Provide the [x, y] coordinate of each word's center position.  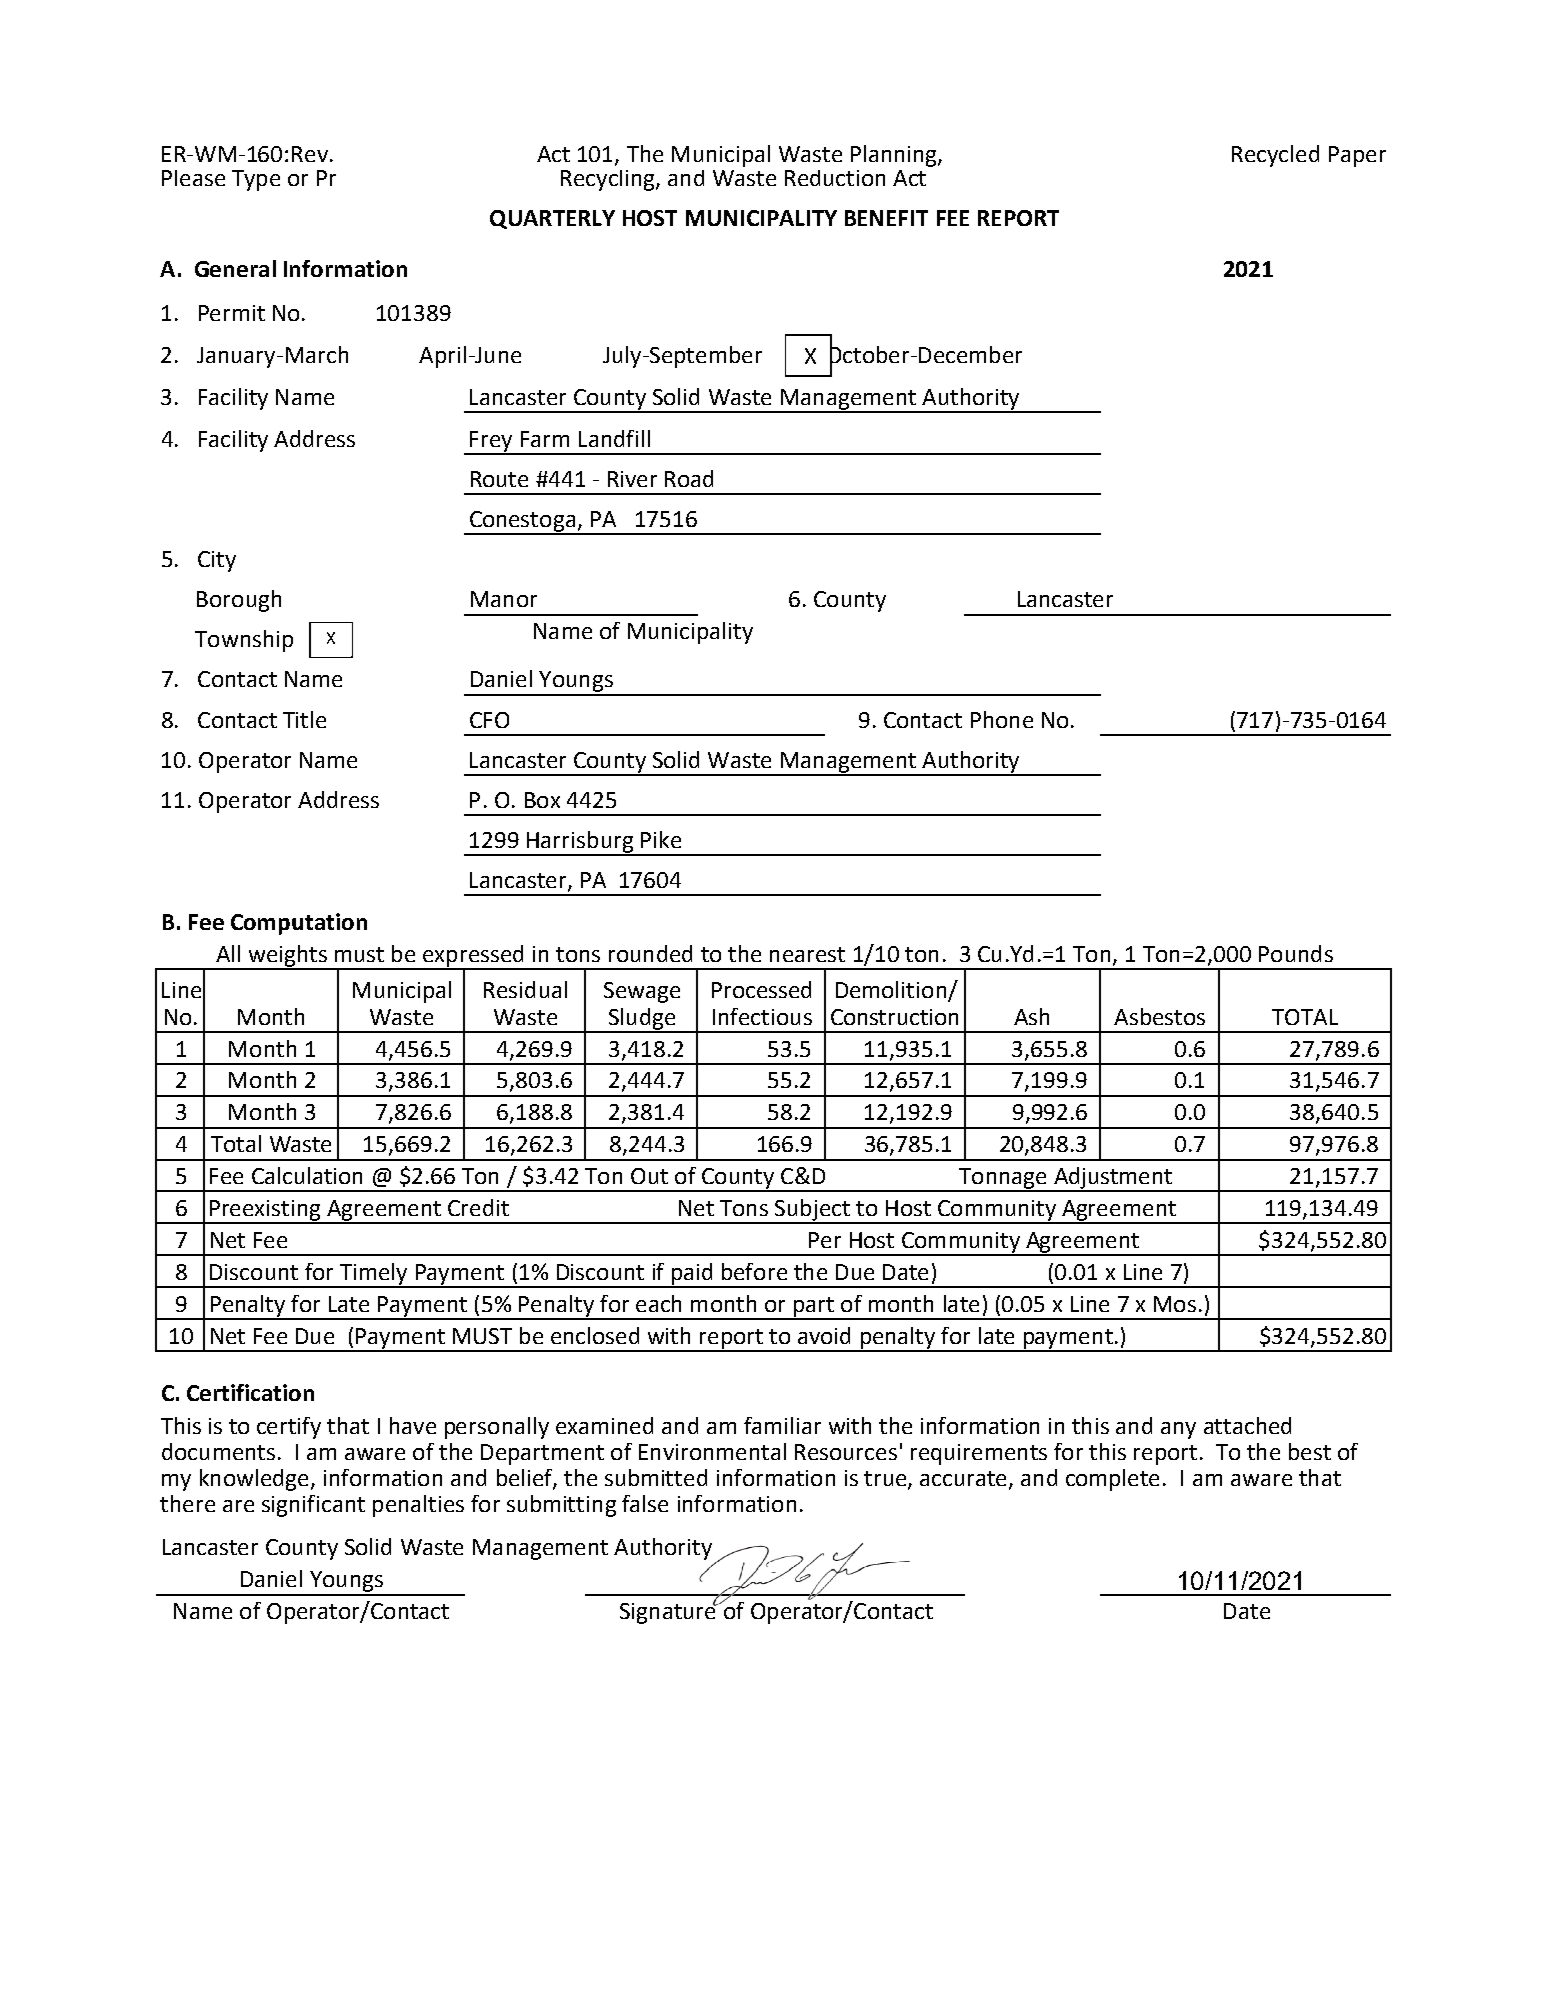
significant [313, 1506]
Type [256, 180]
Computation [299, 924]
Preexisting [265, 1211]
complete [1112, 1480]
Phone [1002, 719]
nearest [807, 954]
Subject [812, 1211]
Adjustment [1113, 1179]
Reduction [835, 178]
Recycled [1275, 156]
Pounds [1296, 953]
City [217, 561]
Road [689, 478]
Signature [669, 1612]
